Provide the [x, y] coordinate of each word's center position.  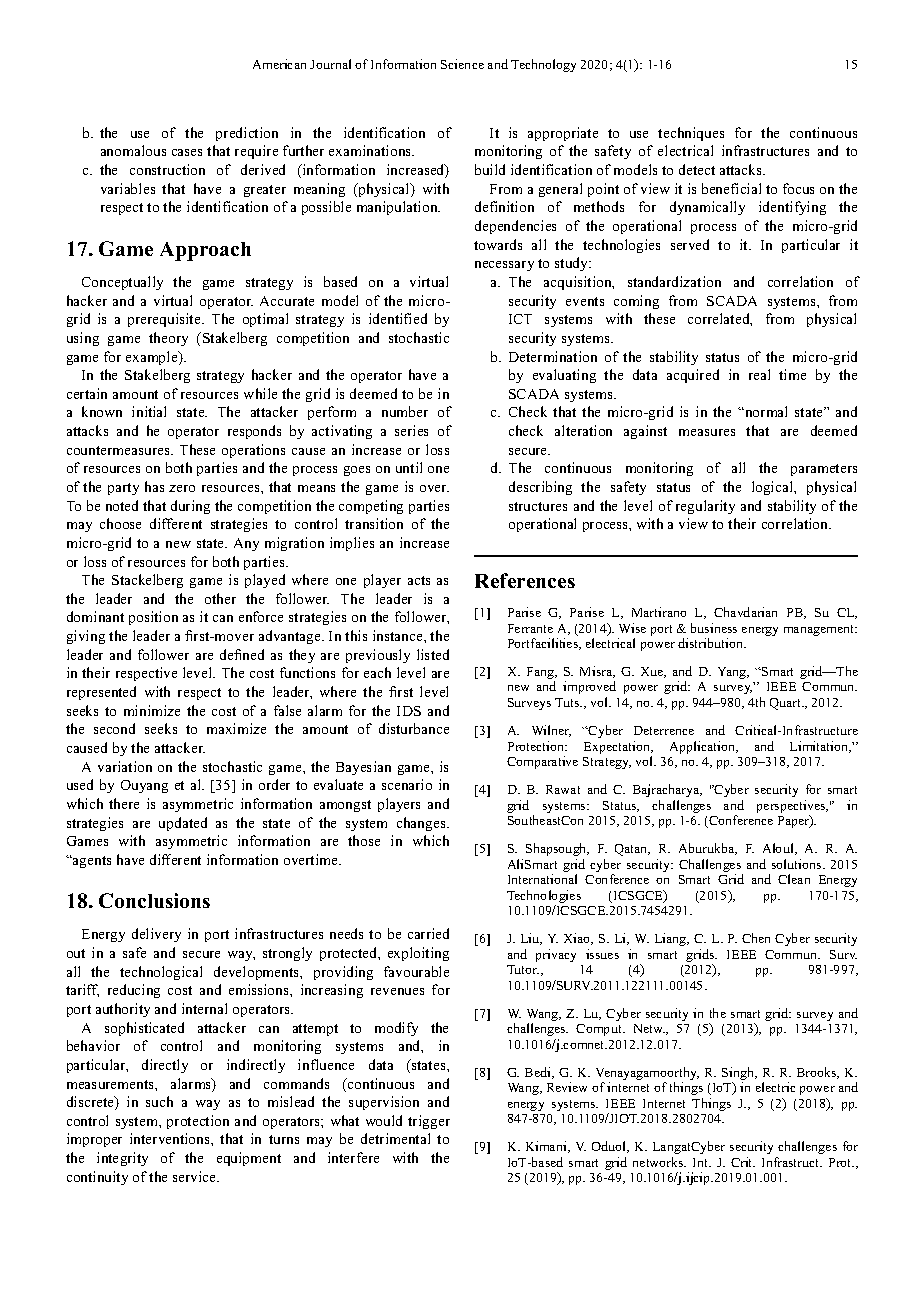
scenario [407, 784]
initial [149, 411]
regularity [705, 507]
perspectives [792, 808]
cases [187, 152]
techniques [691, 134]
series [411, 430]
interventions [171, 1138]
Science [462, 64]
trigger [429, 1122]
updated [183, 824]
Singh [739, 1075]
